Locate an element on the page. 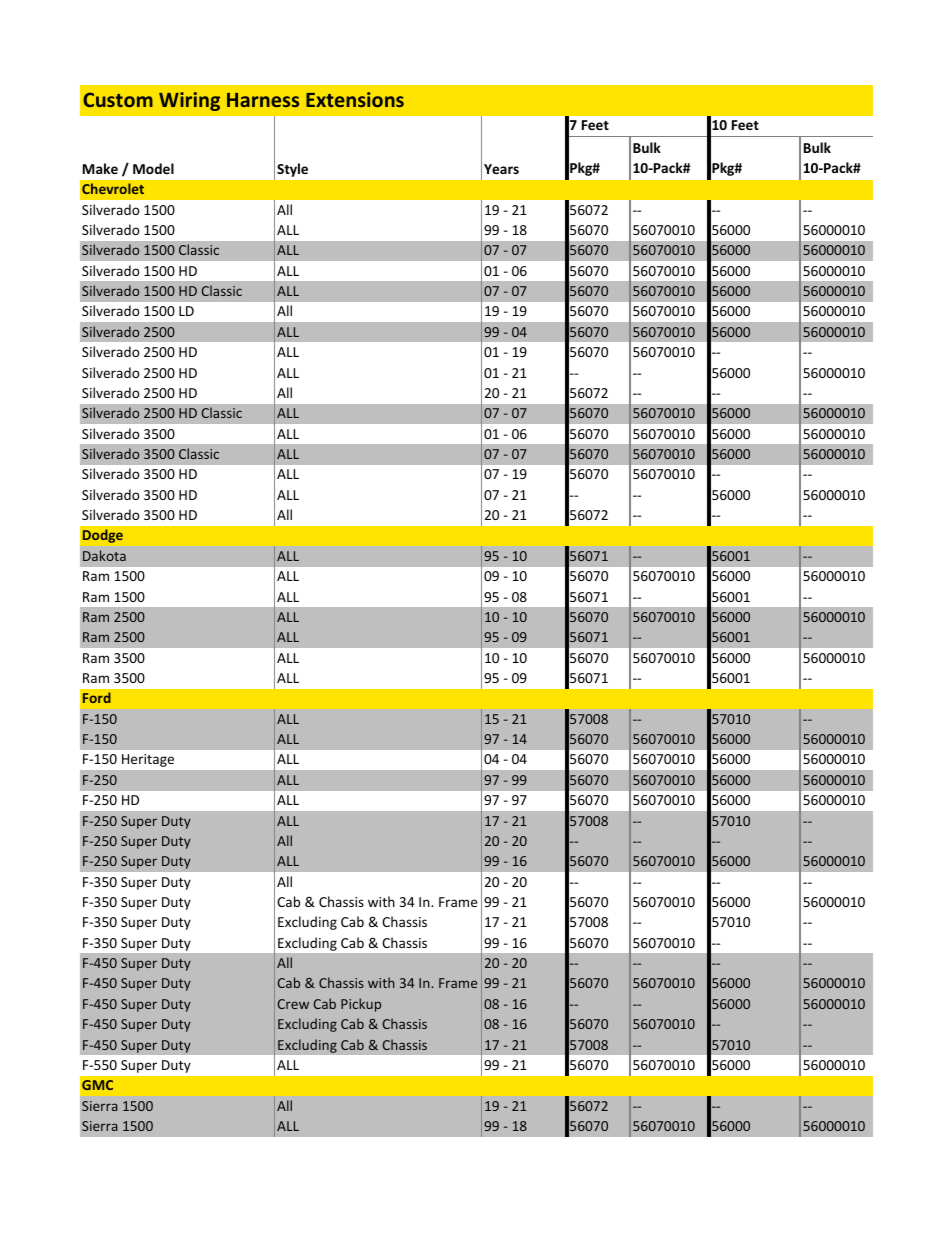  Model is located at coordinates (153, 168).
